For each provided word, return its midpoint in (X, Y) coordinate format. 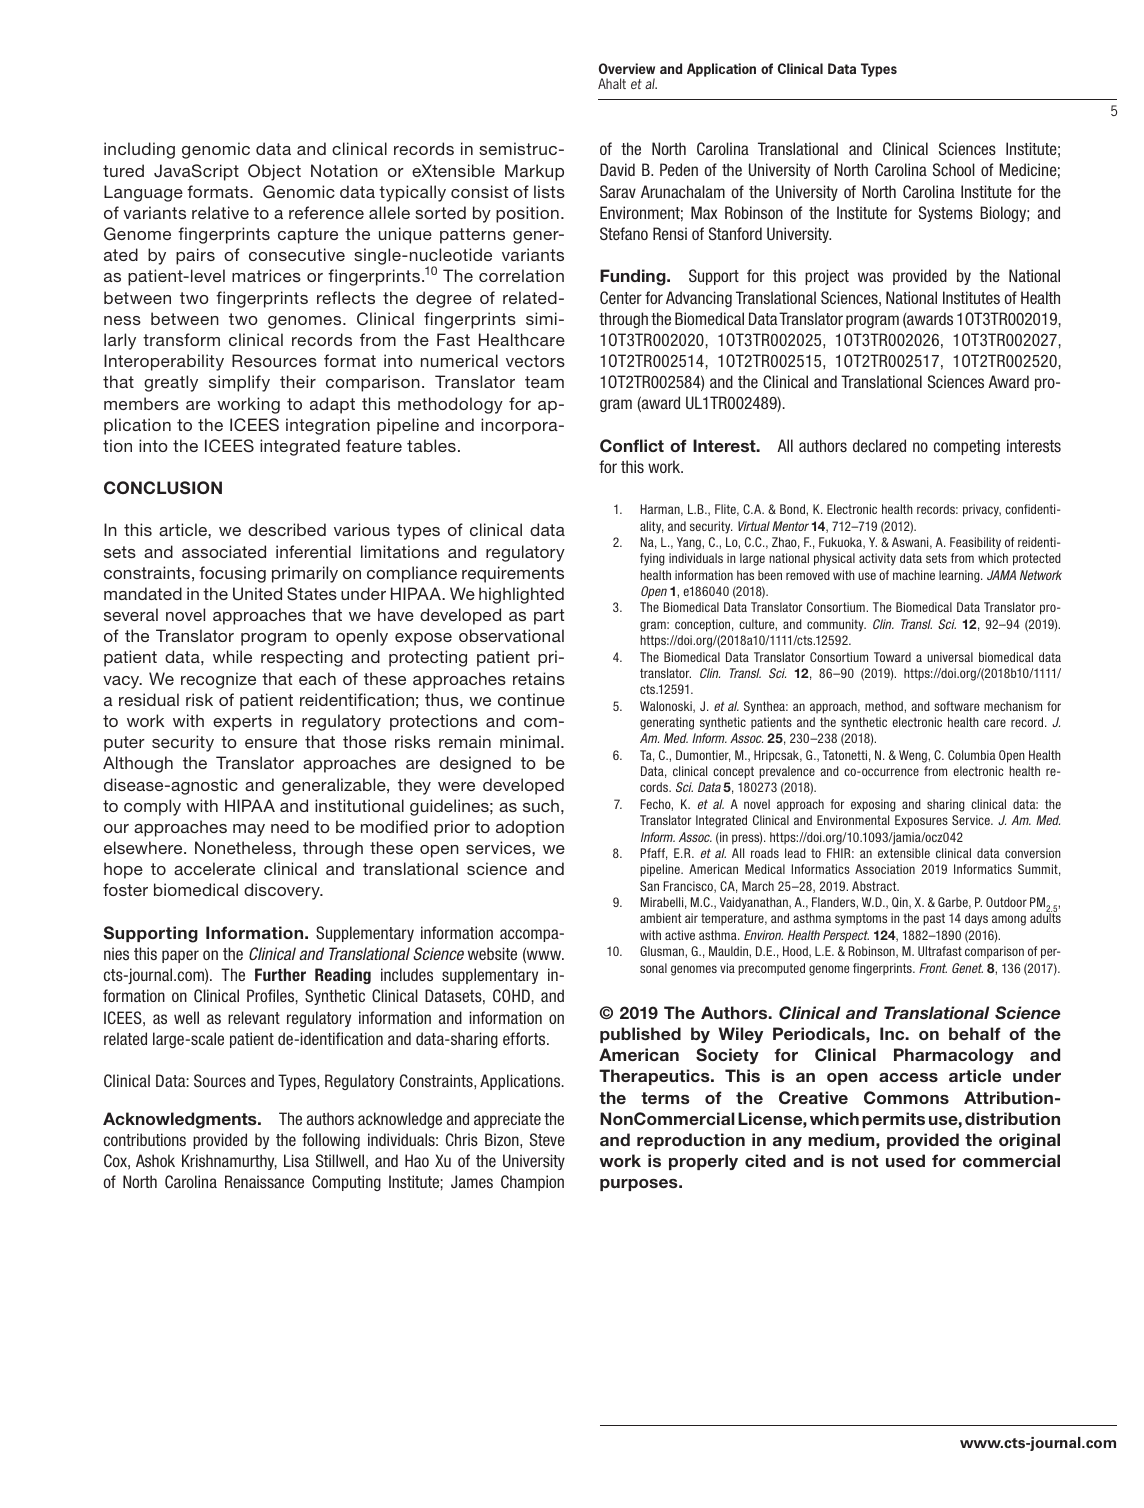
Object (274, 172)
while (232, 656)
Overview (627, 68)
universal (950, 657)
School (954, 169)
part (549, 617)
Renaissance (264, 1181)
